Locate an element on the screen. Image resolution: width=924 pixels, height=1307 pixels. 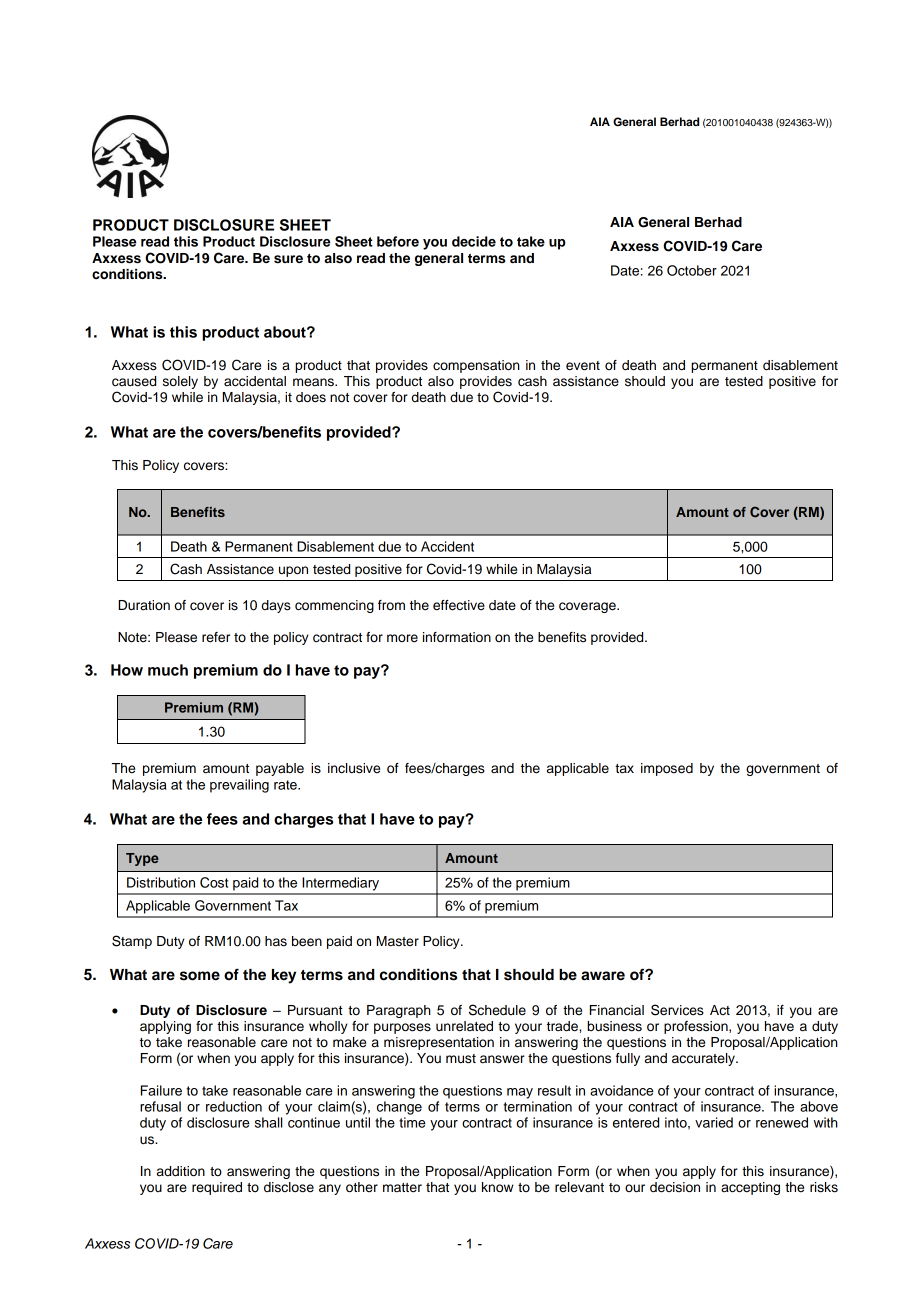
much is located at coordinates (168, 670).
